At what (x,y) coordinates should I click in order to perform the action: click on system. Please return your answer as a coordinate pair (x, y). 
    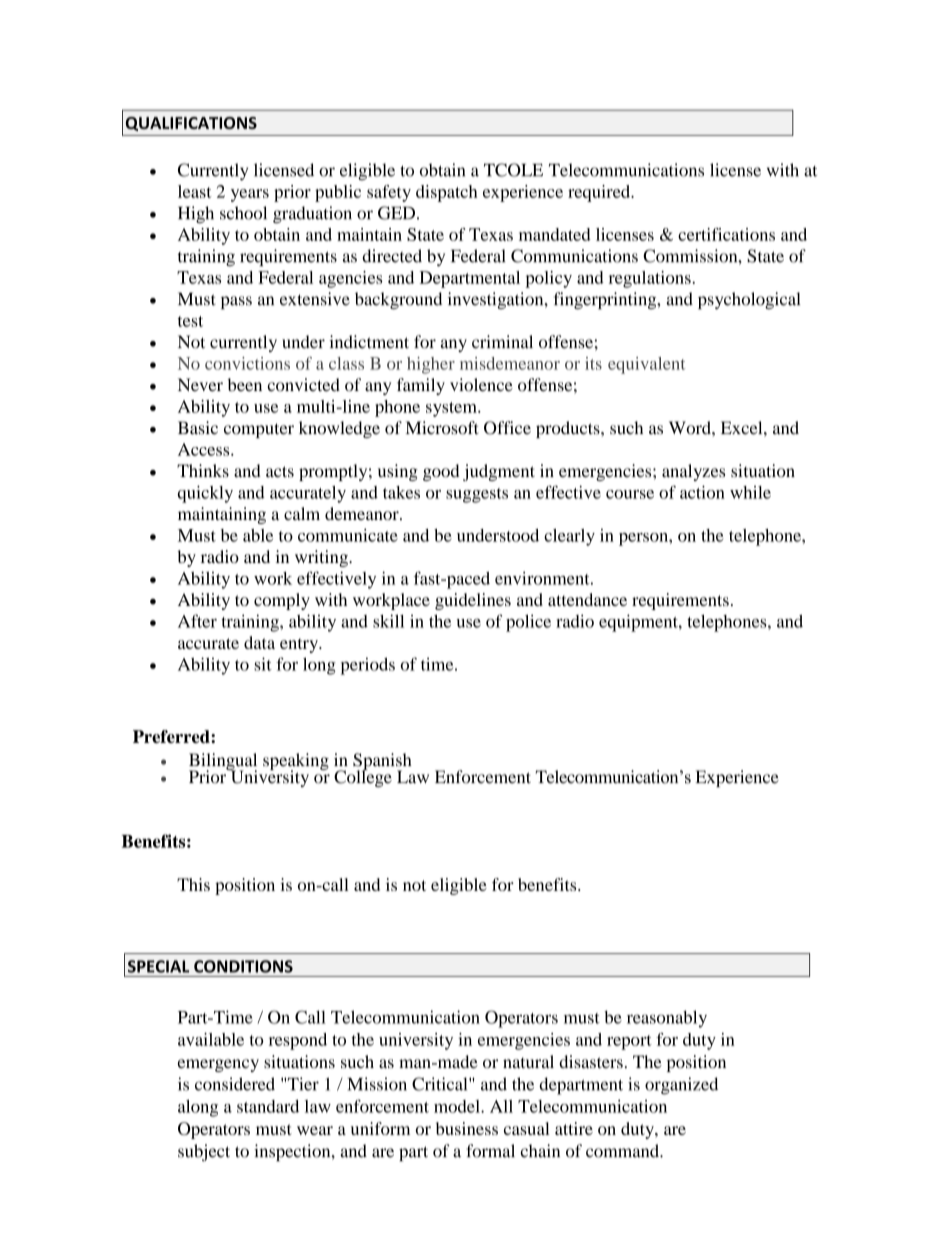
    Looking at the image, I should click on (452, 409).
